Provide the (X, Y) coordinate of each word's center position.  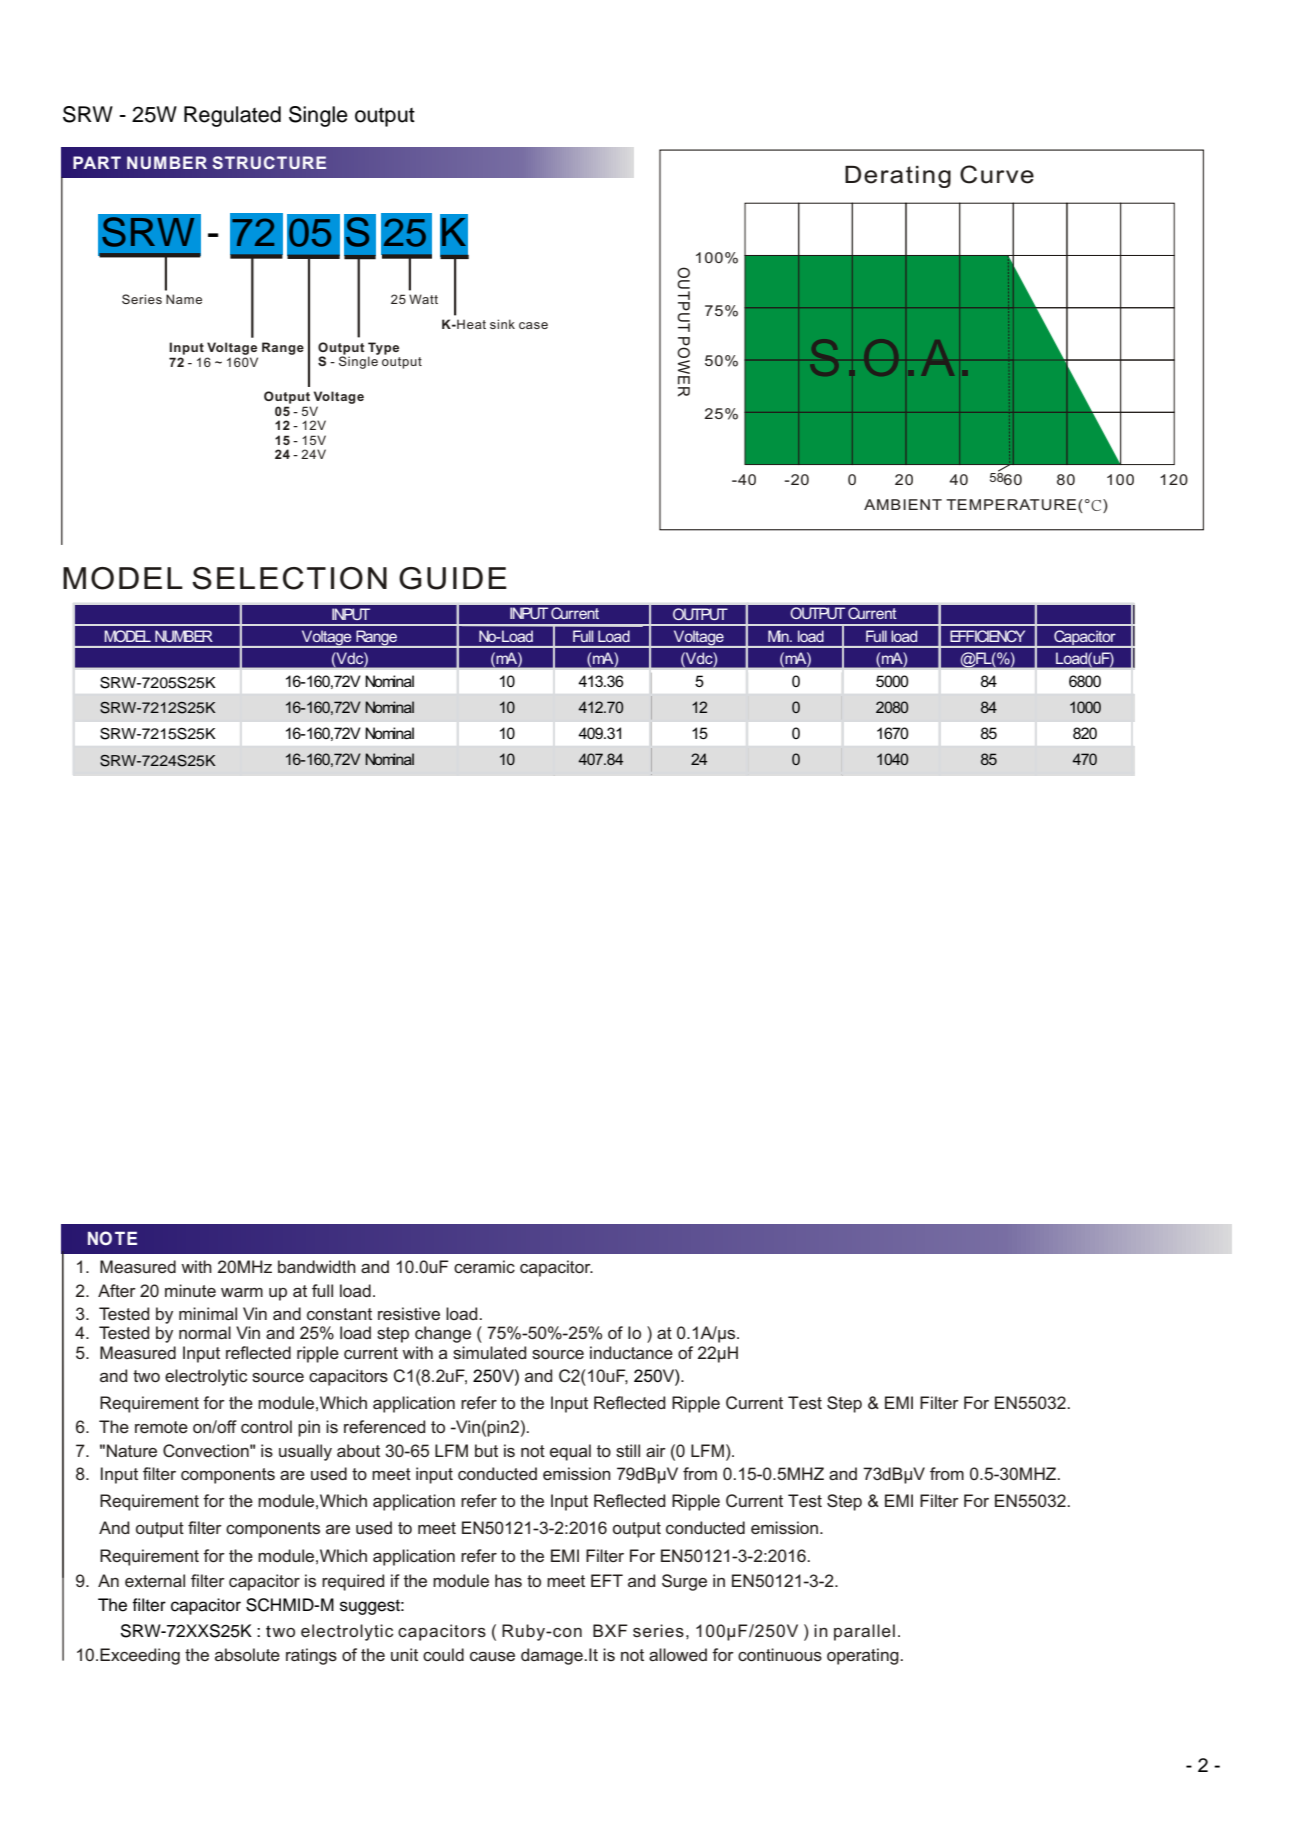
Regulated (232, 116)
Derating (898, 177)
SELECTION (289, 578)
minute (190, 1290)
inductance (631, 1352)
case (533, 325)
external (155, 1580)
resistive (409, 1313)
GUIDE (453, 578)
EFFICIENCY (987, 636)
